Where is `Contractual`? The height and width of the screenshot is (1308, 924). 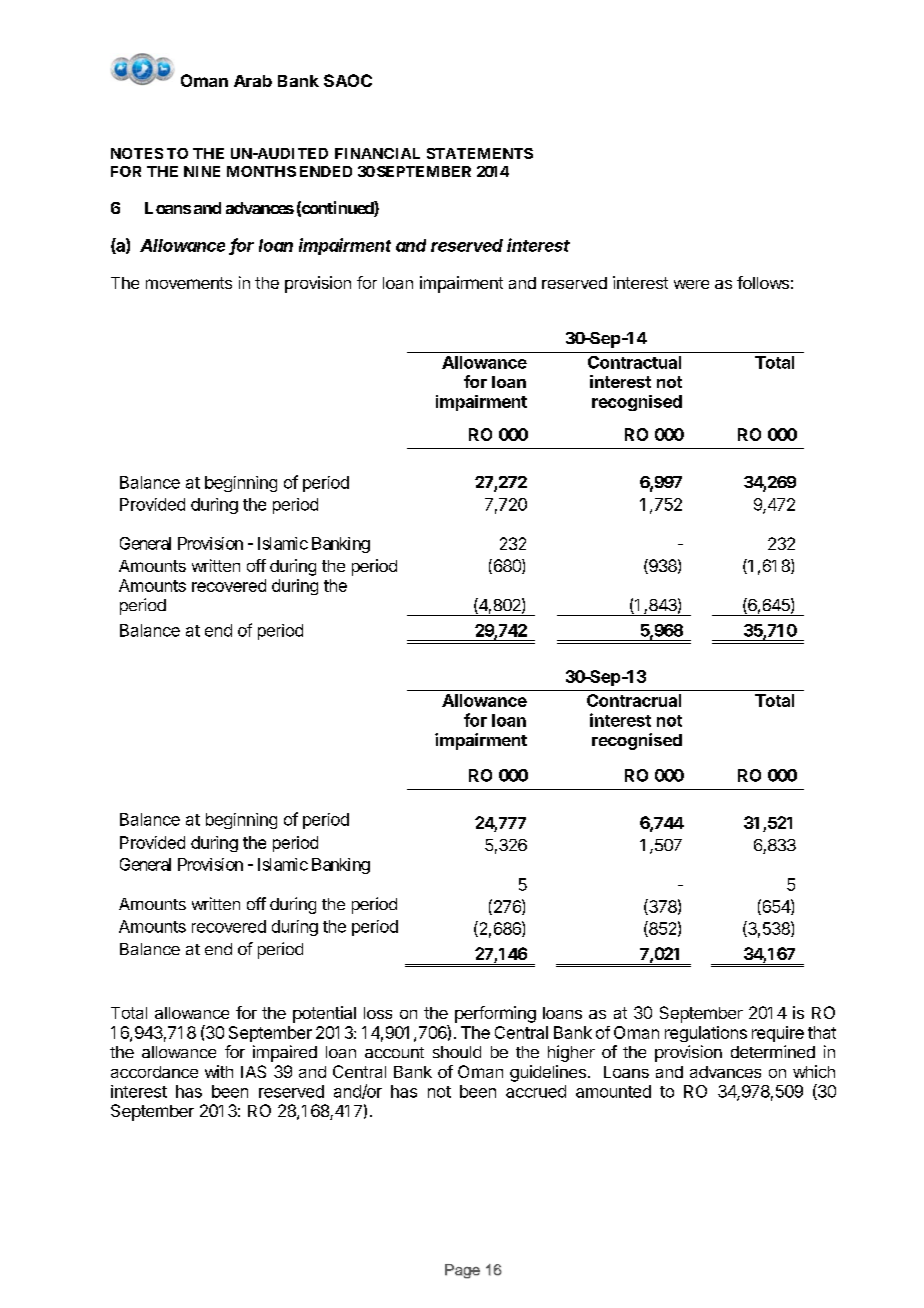
Contractual is located at coordinates (634, 362).
